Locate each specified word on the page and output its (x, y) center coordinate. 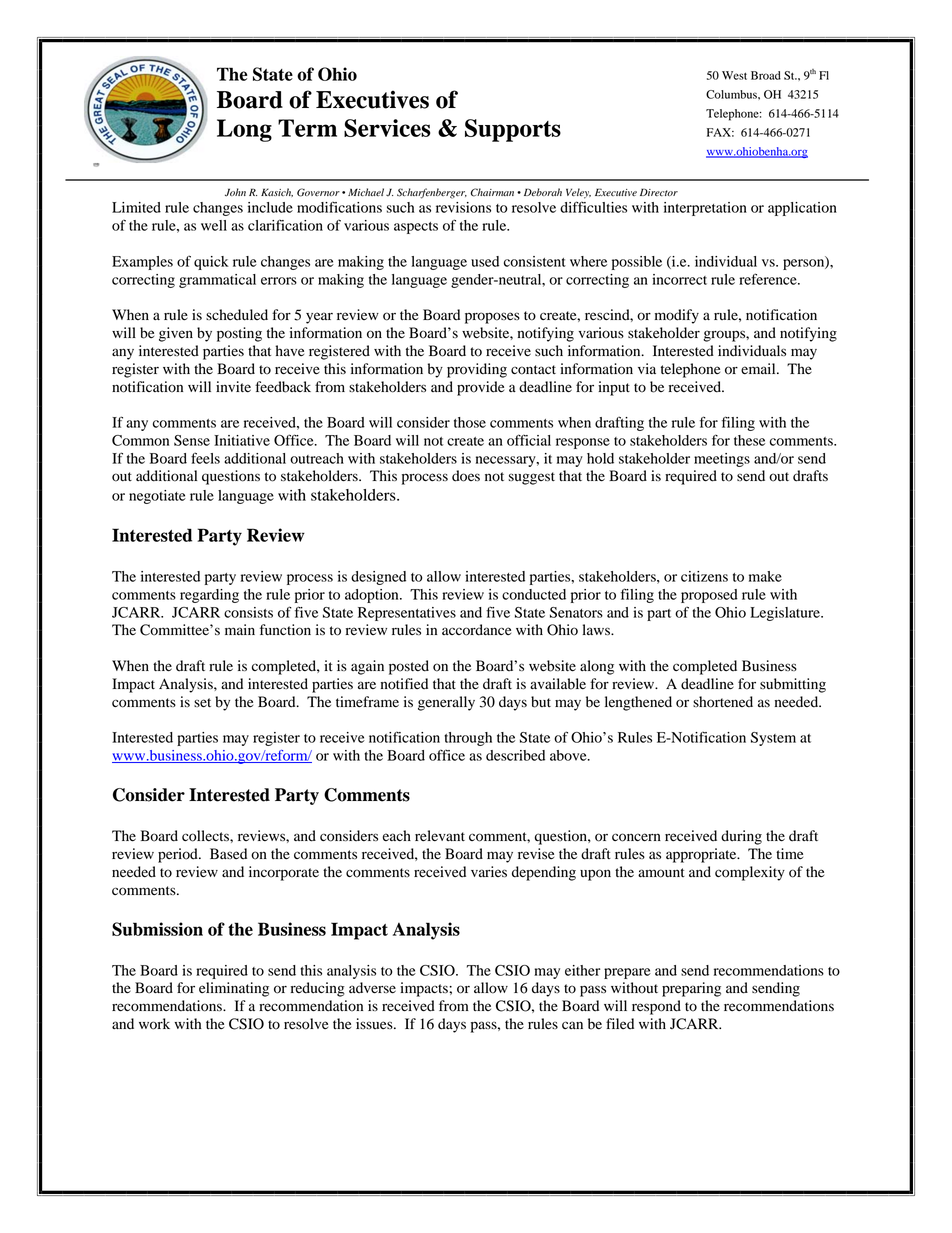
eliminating (234, 989)
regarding (209, 596)
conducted (534, 594)
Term (307, 128)
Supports (513, 130)
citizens (704, 576)
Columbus (732, 94)
